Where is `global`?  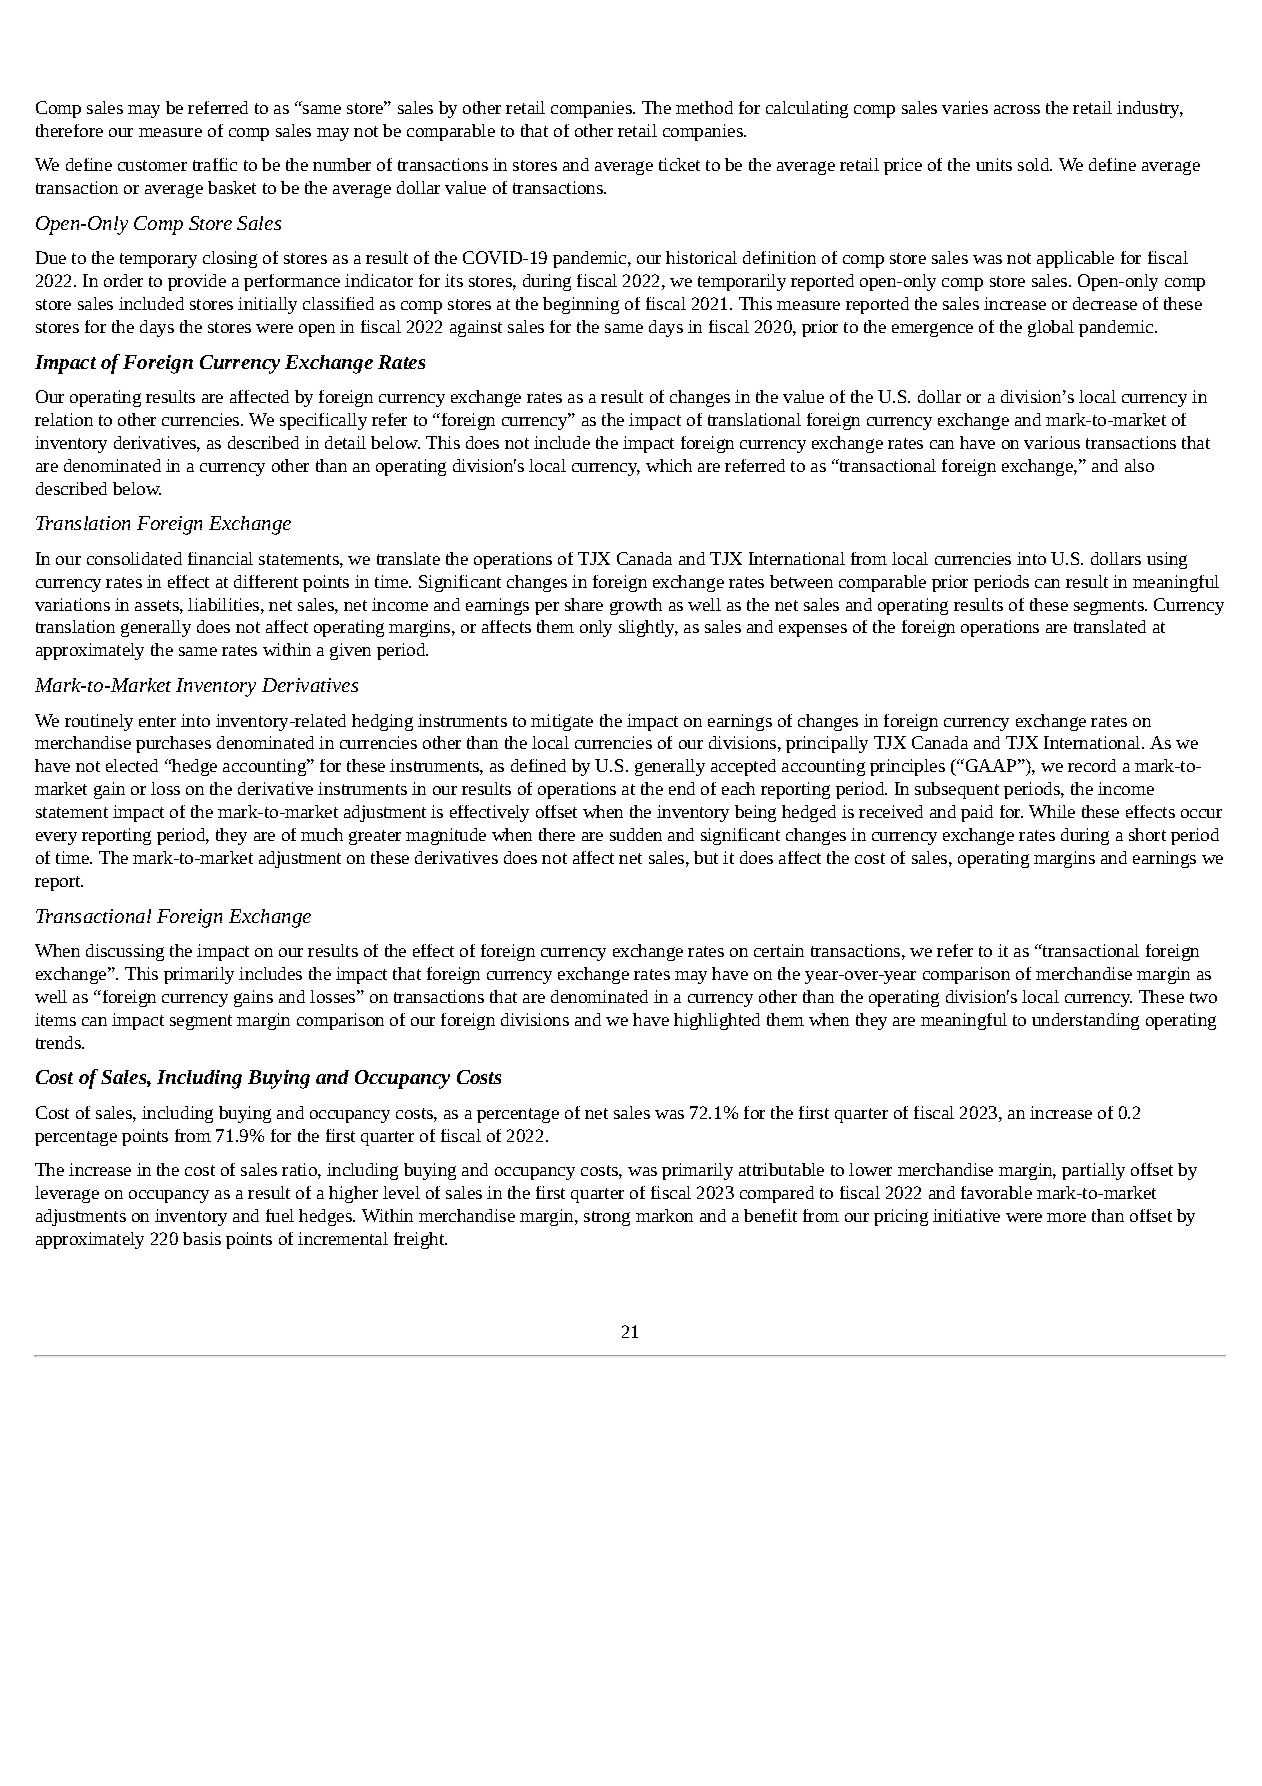 global is located at coordinates (1051, 328).
